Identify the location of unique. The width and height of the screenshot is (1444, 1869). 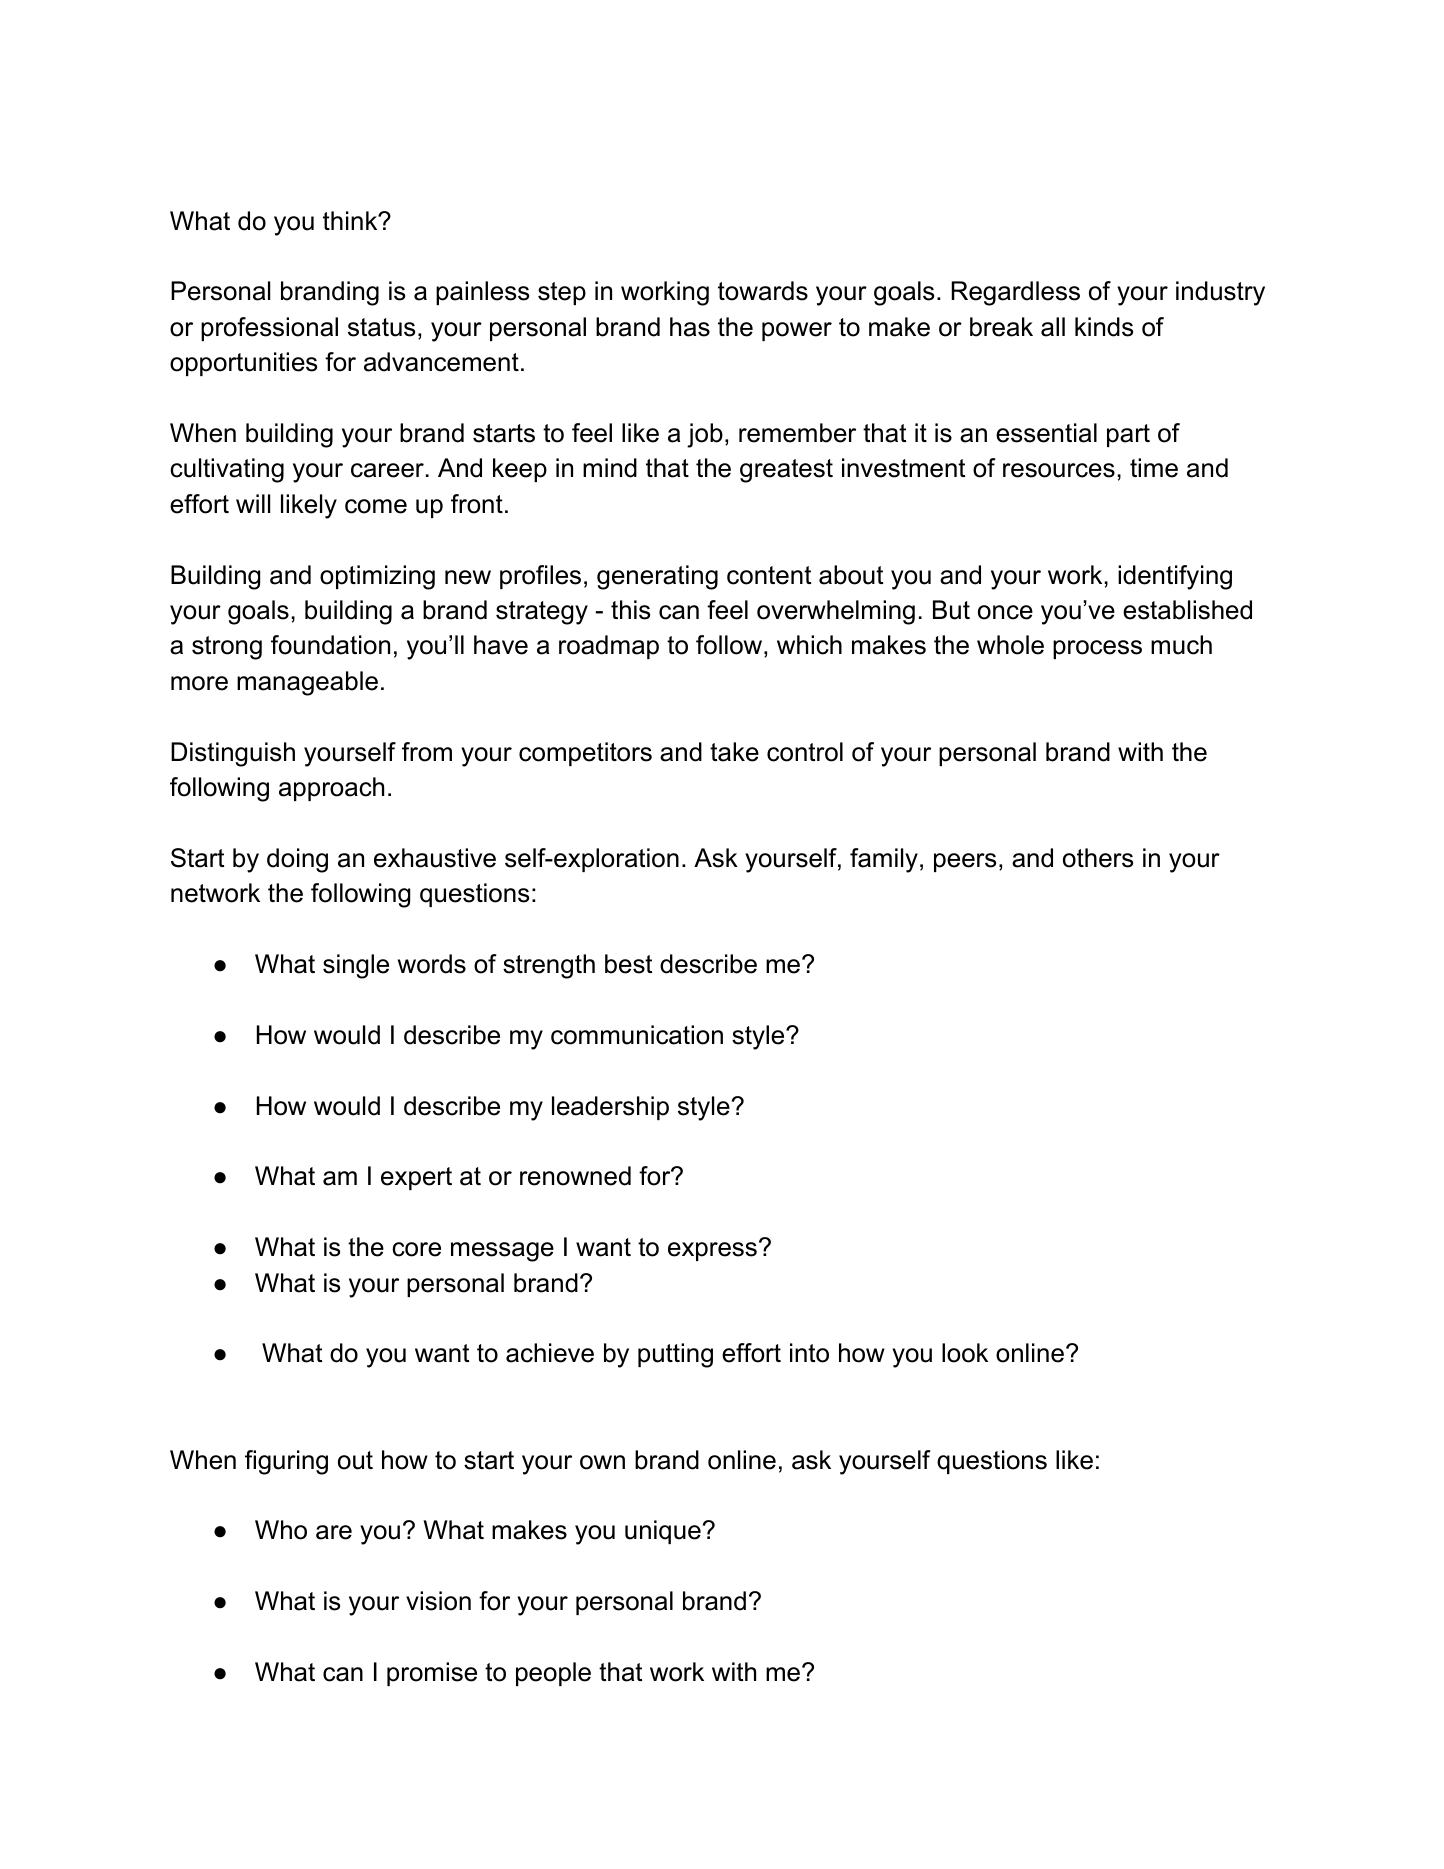
(663, 1532).
